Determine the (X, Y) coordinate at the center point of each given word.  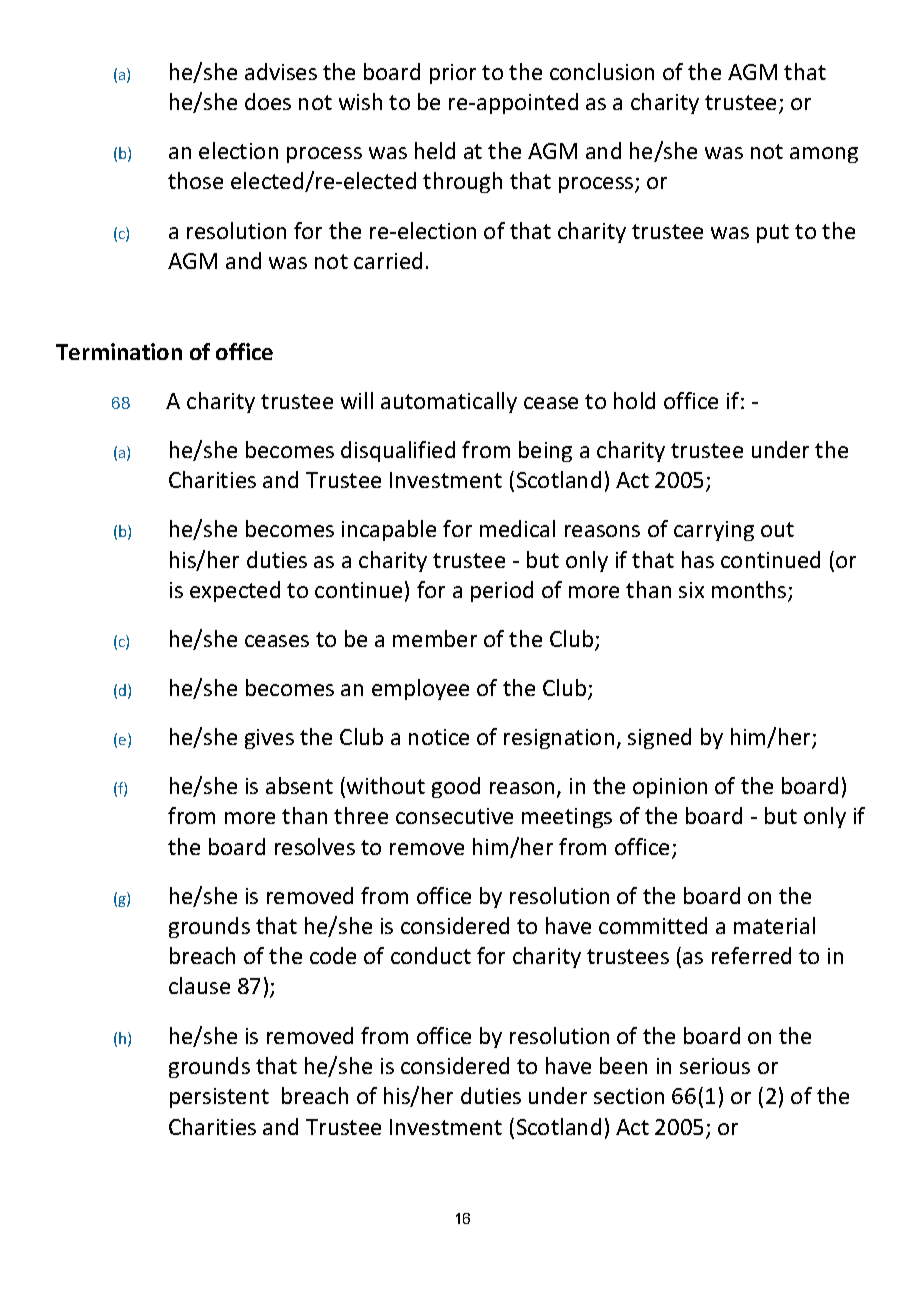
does (268, 101)
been (623, 1065)
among (824, 155)
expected (235, 591)
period (502, 591)
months (750, 591)
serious (715, 1066)
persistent (219, 1098)
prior (453, 74)
